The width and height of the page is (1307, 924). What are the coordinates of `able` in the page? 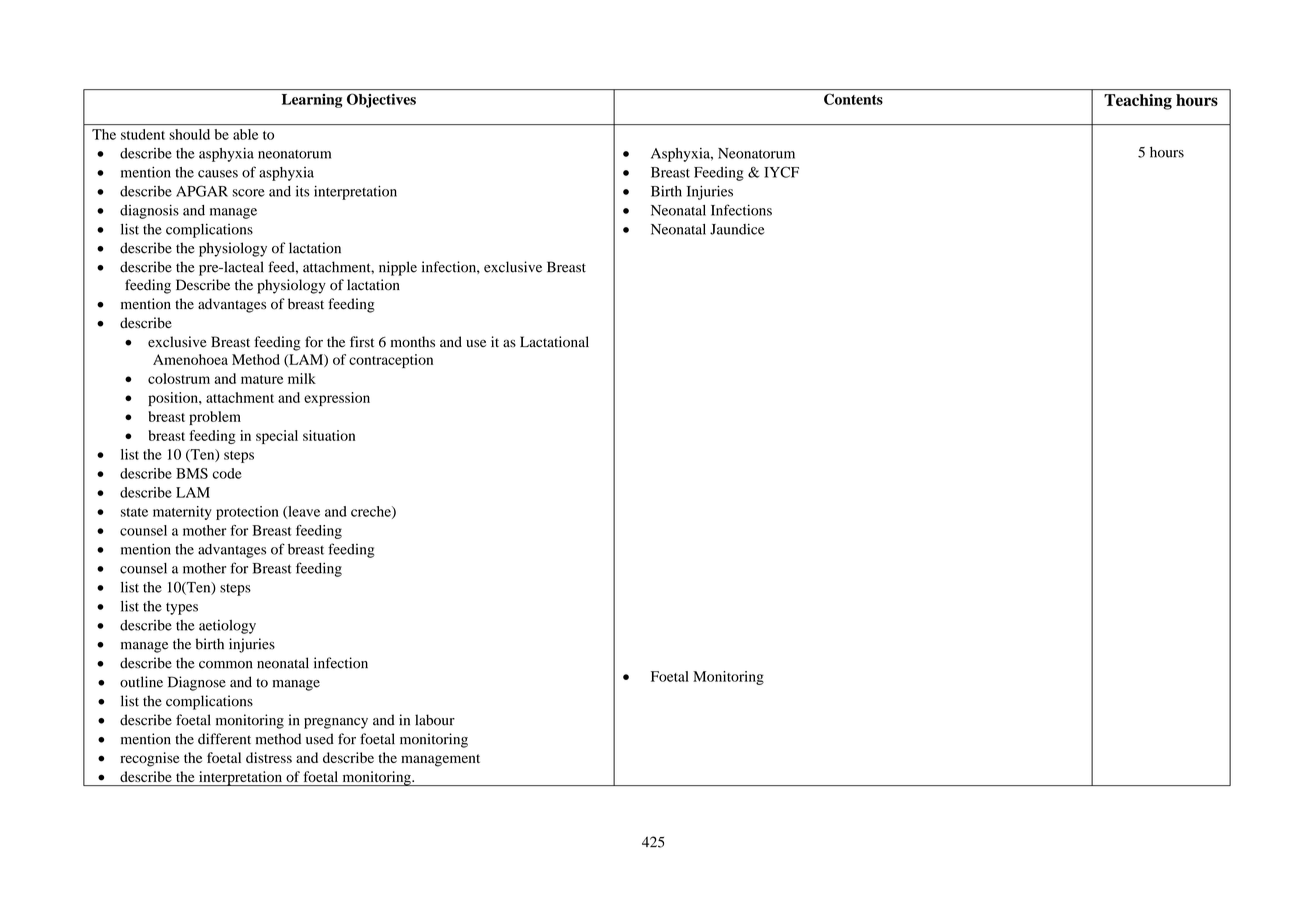 It's located at (245, 134).
